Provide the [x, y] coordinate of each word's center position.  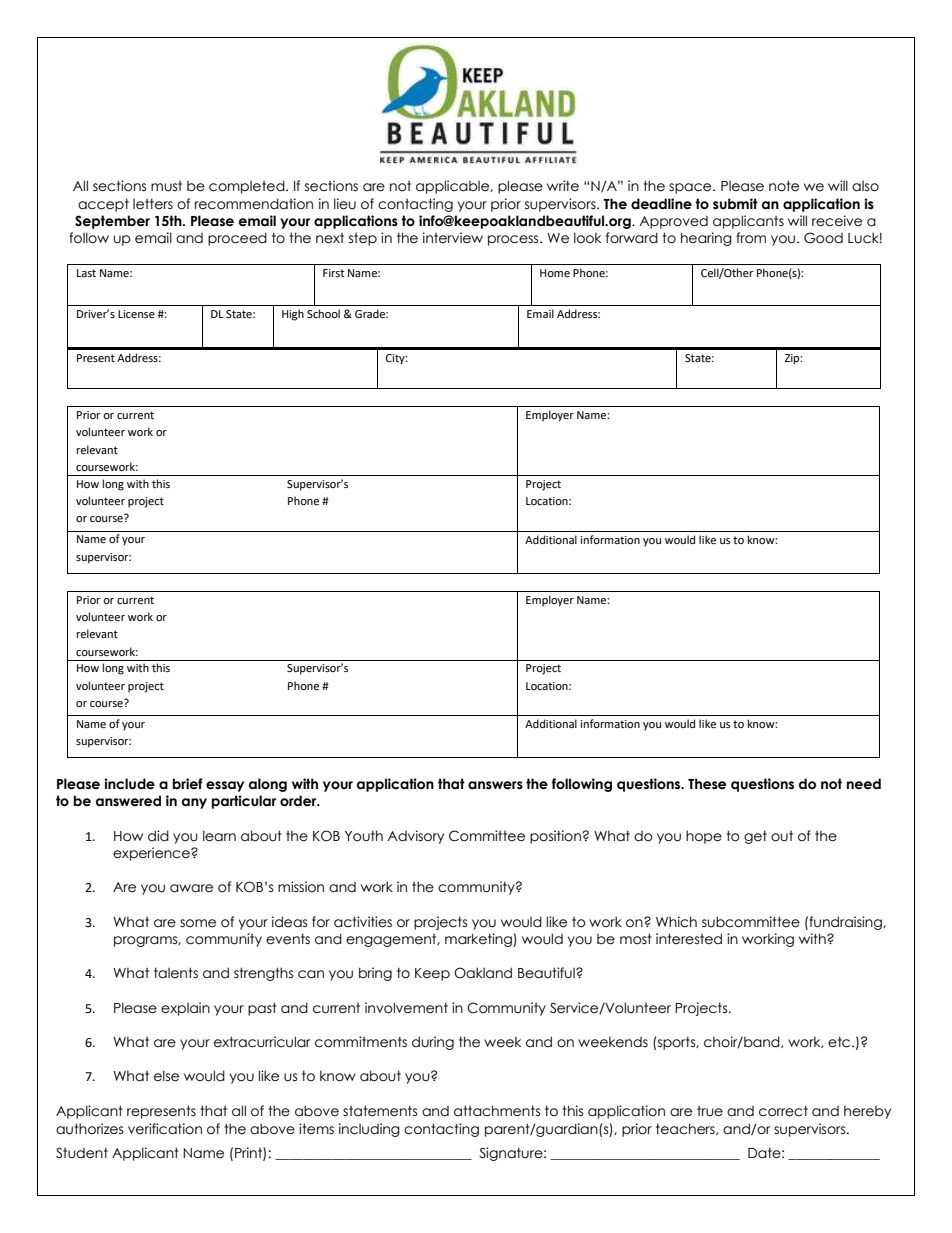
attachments [497, 1111]
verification [165, 1129]
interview [453, 238]
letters [153, 204]
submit [735, 204]
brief [188, 784]
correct [783, 1111]
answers [495, 785]
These [707, 784]
